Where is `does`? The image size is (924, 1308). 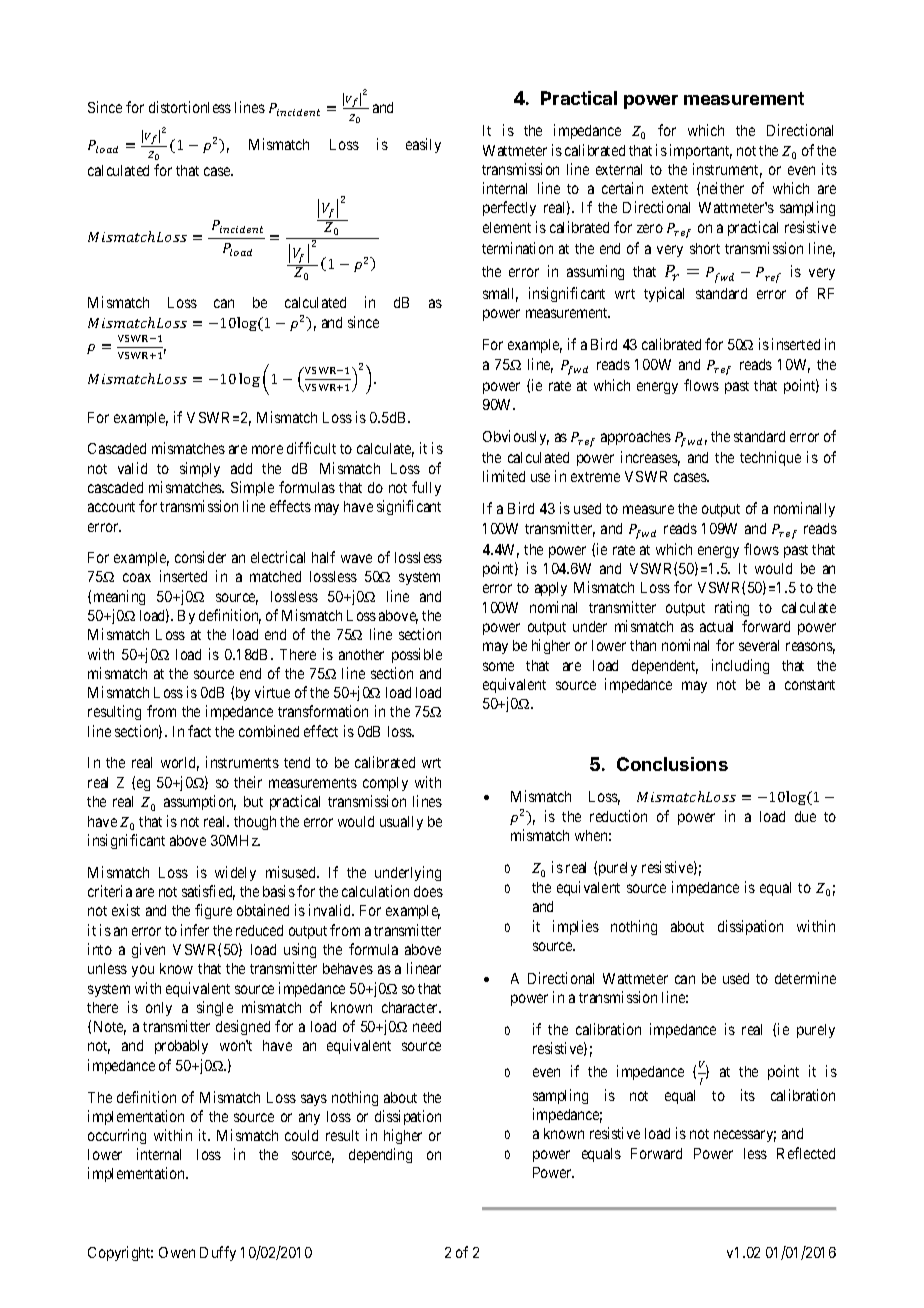 does is located at coordinates (428, 891).
